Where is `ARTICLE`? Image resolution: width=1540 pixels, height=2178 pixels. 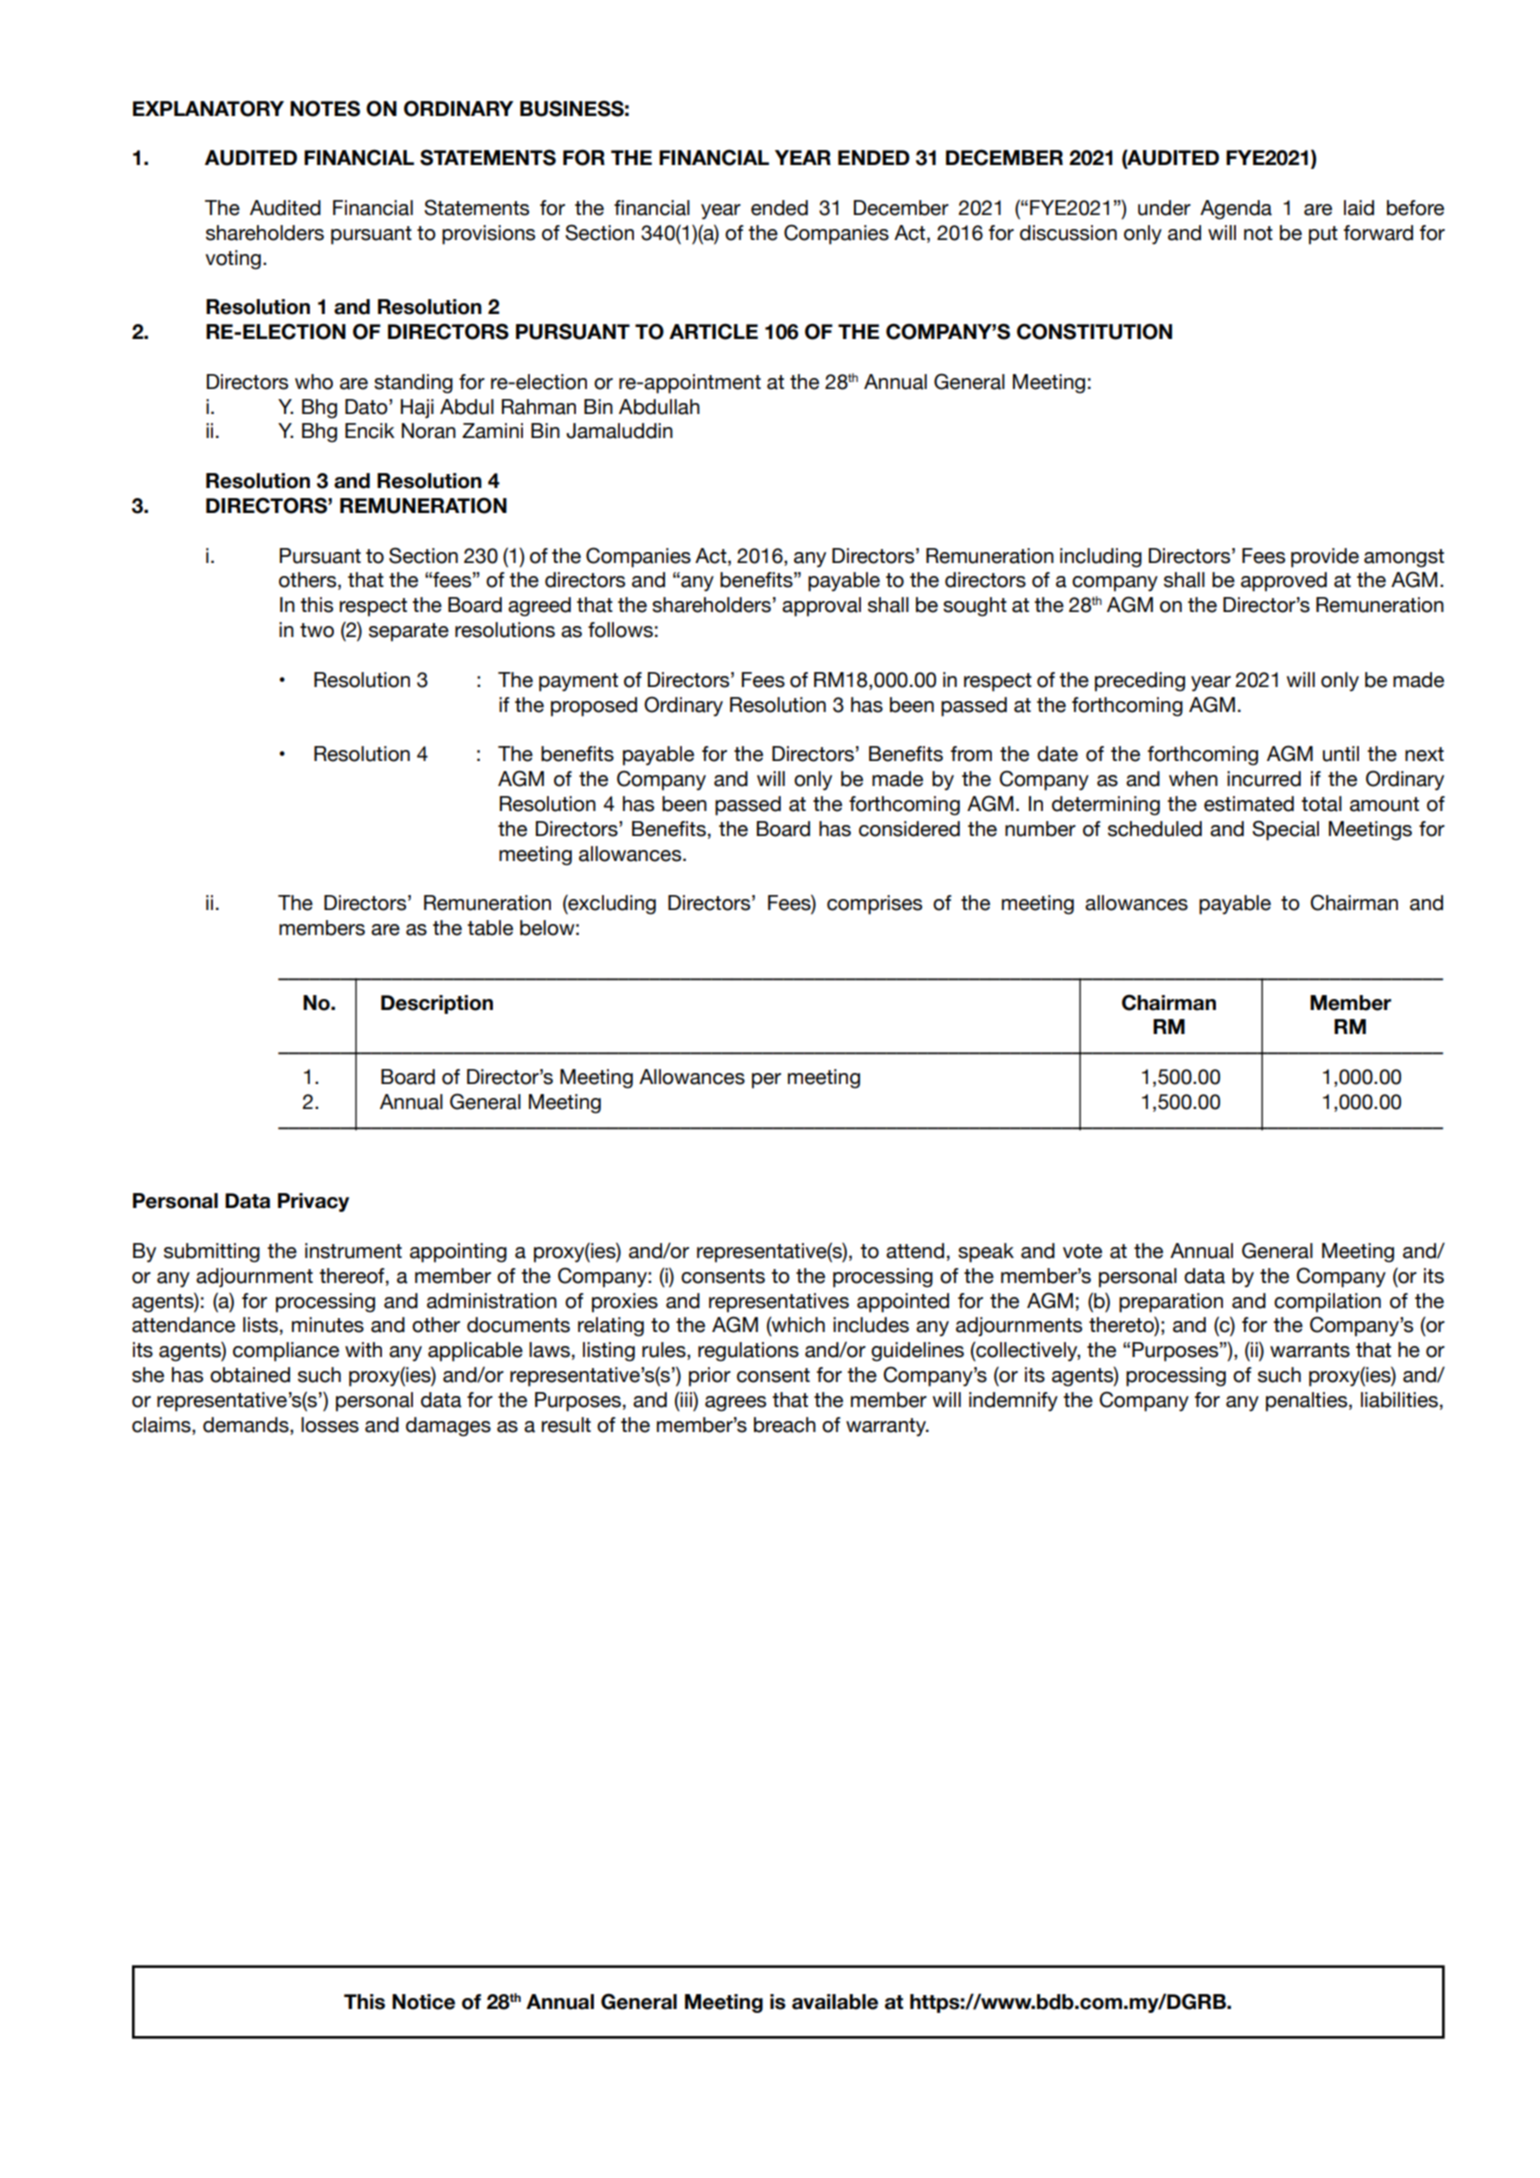 ARTICLE is located at coordinates (713, 331).
